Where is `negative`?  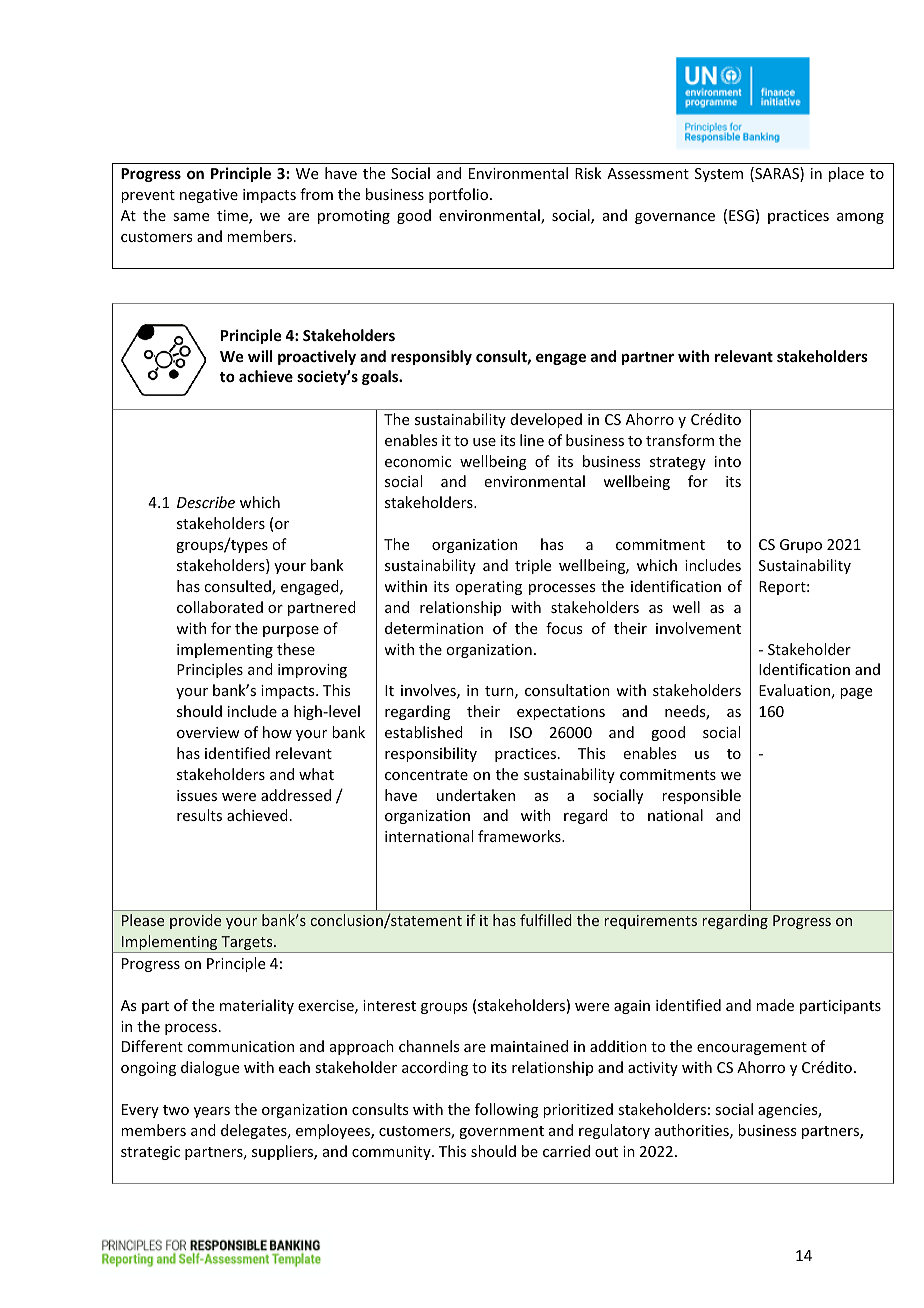
negative is located at coordinates (209, 196).
